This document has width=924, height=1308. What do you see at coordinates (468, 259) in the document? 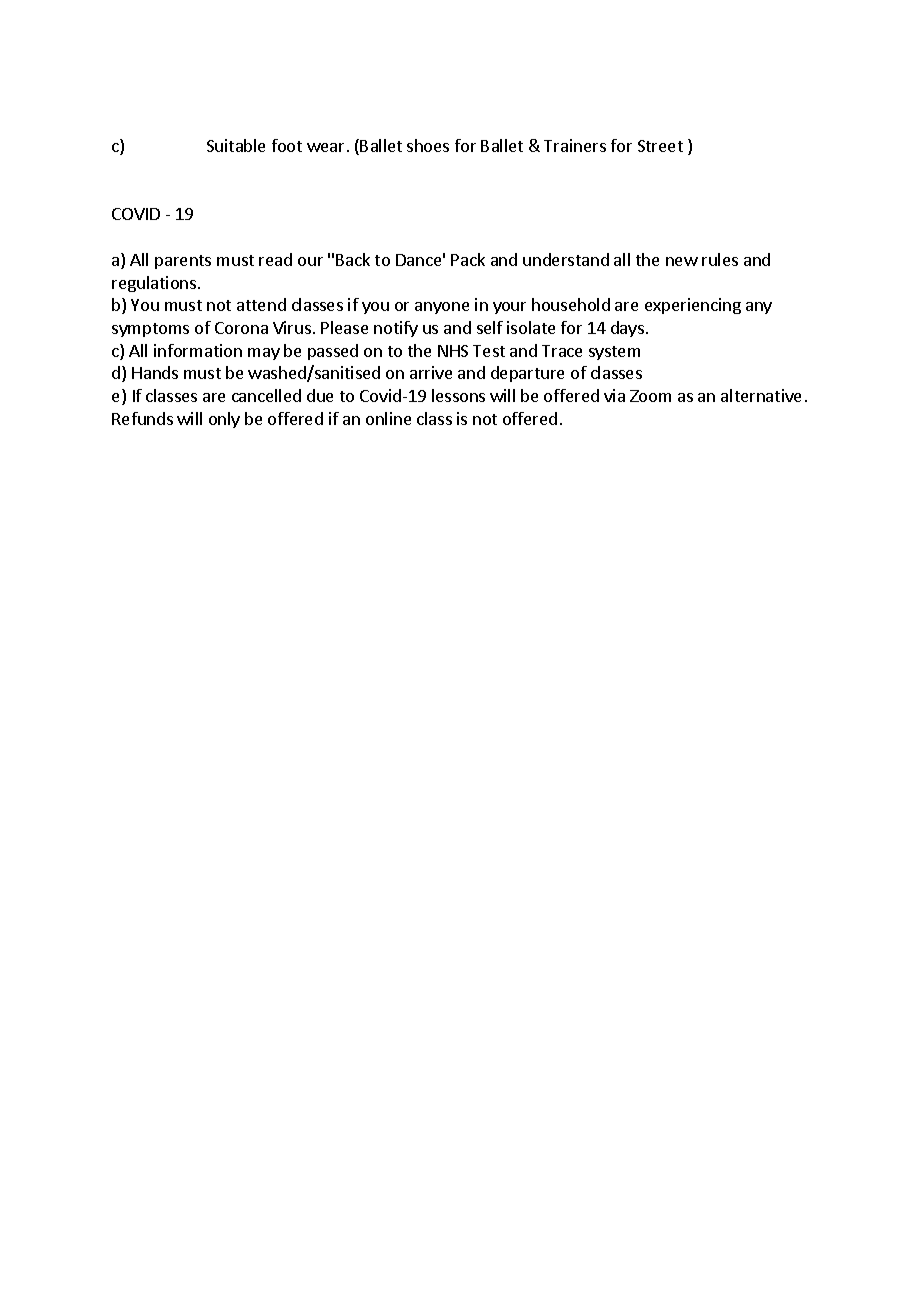
I see `Pack` at bounding box center [468, 259].
